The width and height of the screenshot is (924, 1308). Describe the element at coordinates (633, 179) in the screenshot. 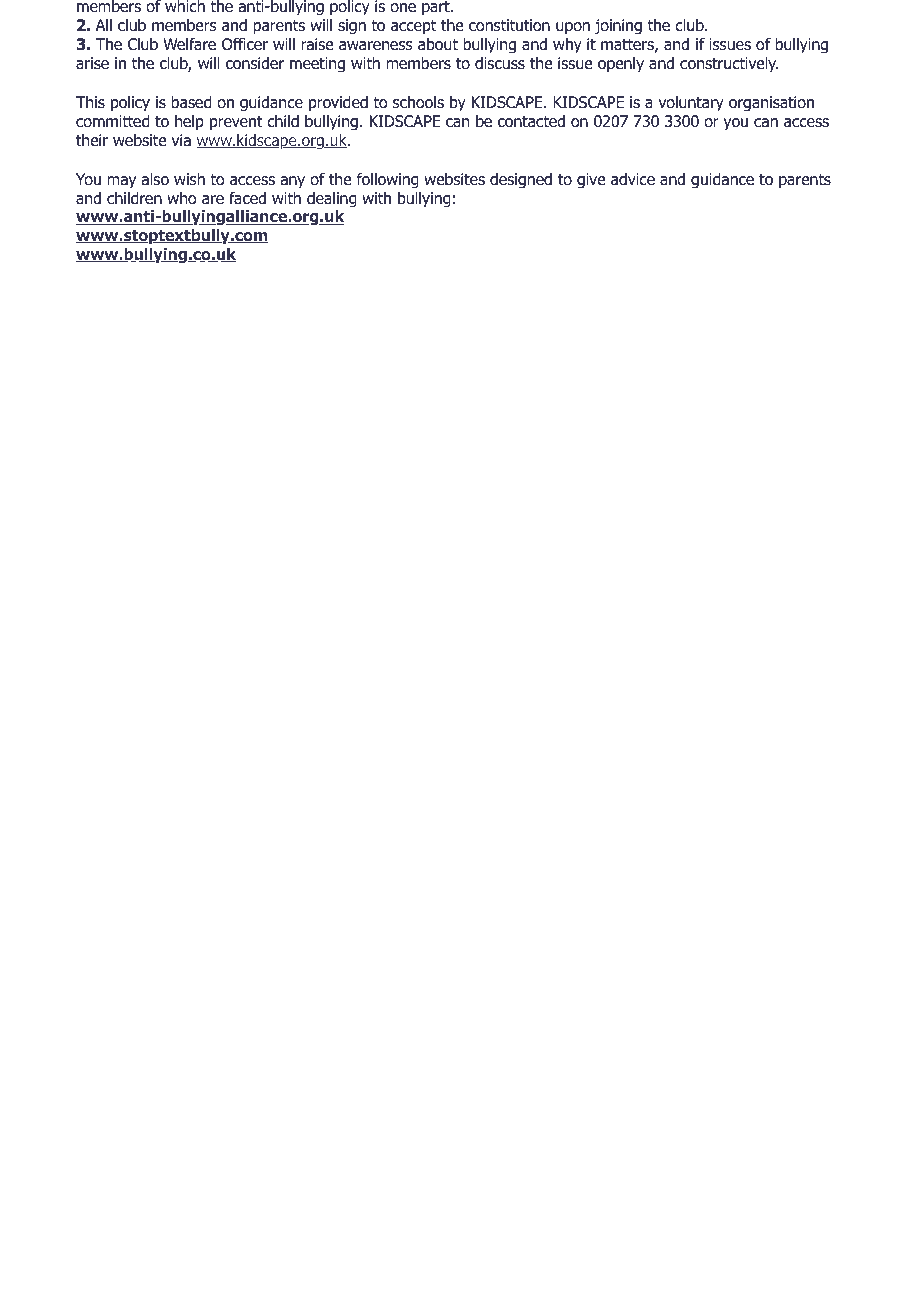

I see `advice` at that location.
